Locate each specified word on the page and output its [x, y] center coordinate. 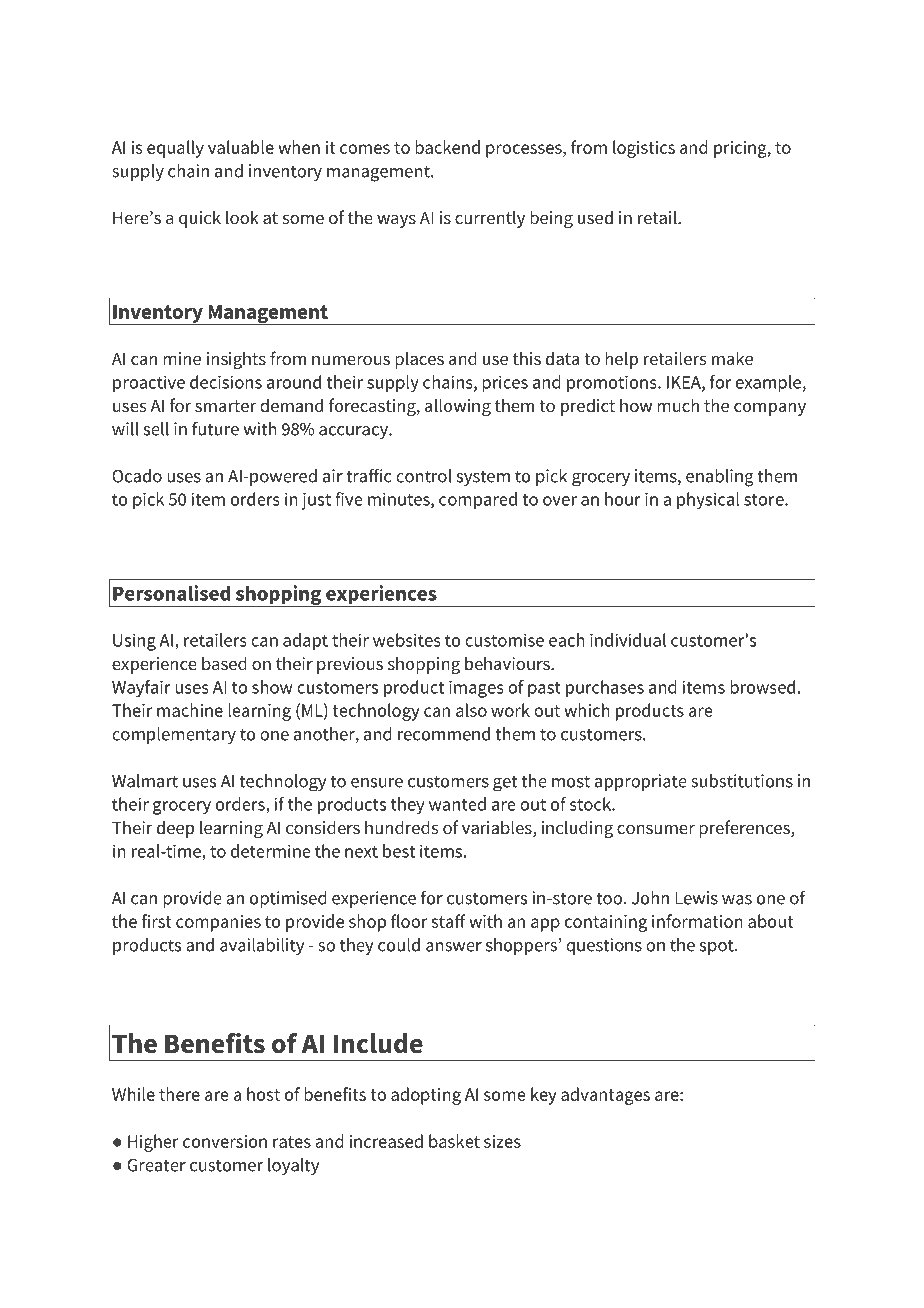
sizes [502, 1141]
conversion [225, 1141]
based [224, 663]
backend [447, 147]
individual [628, 640]
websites [407, 640]
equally [175, 149]
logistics [644, 149]
